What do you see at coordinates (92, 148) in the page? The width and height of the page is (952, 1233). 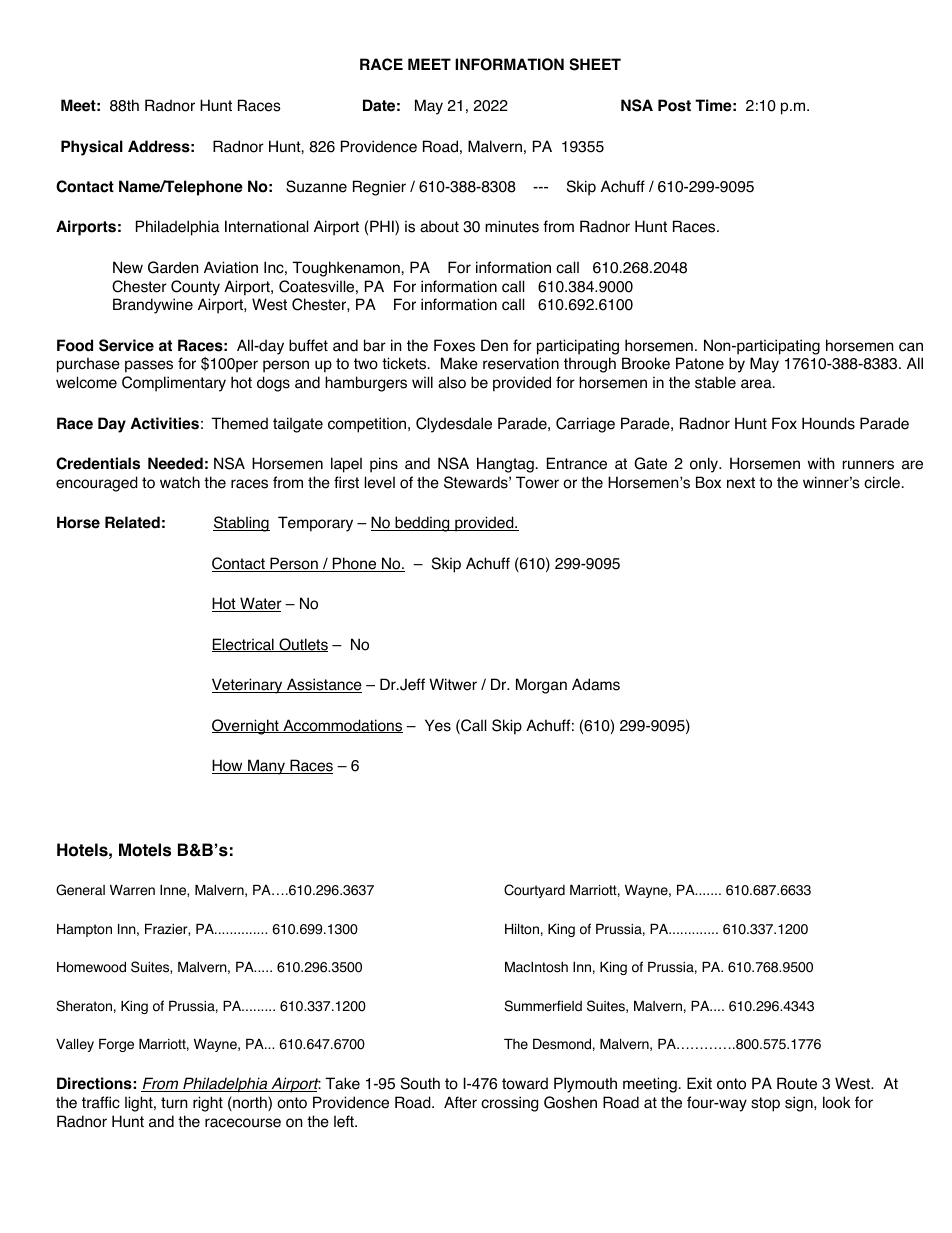 I see `Physical` at bounding box center [92, 148].
